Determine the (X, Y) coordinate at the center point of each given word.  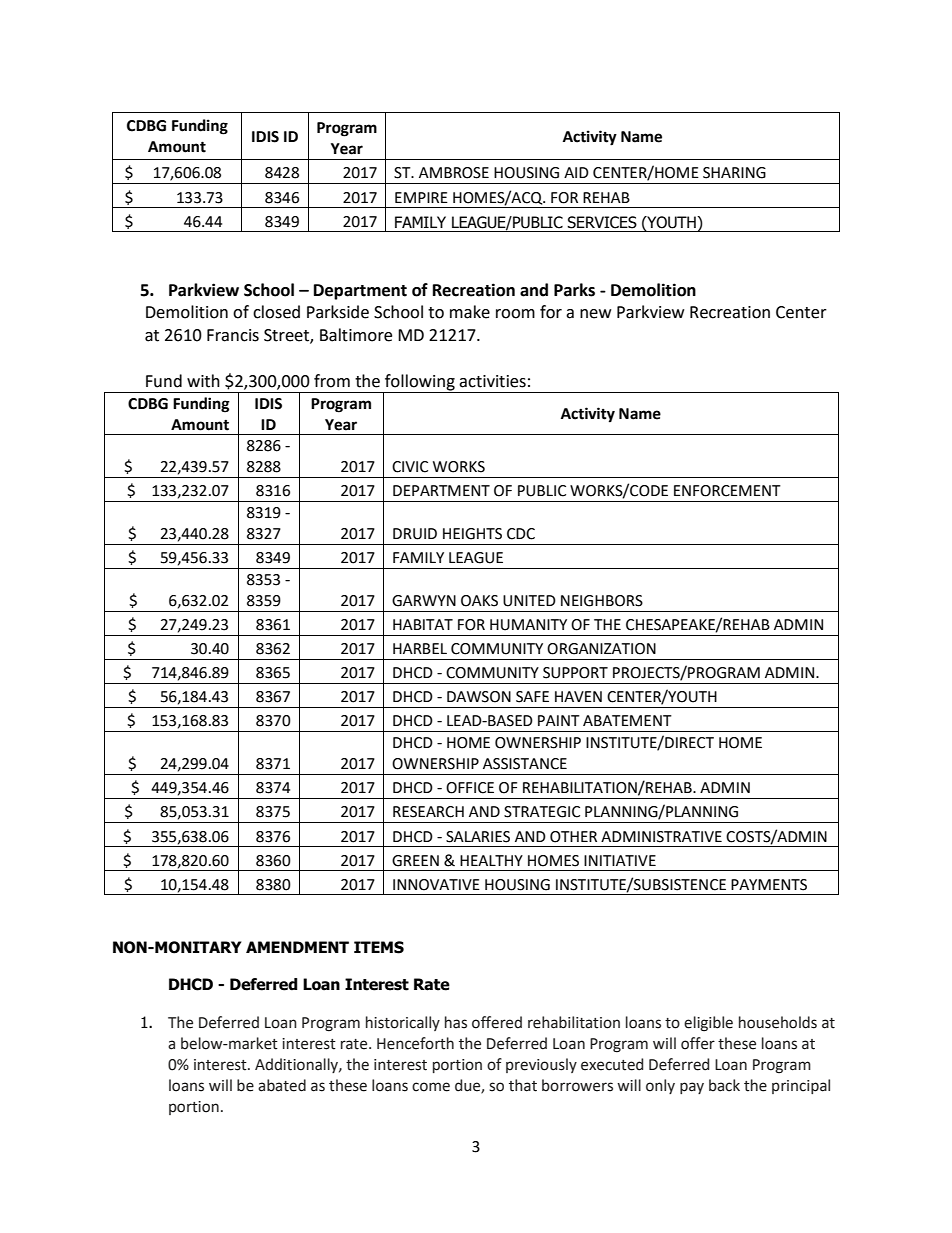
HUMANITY (528, 625)
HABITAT (423, 624)
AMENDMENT (297, 947)
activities (492, 381)
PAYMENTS (769, 885)
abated (282, 1085)
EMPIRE (421, 197)
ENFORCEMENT (727, 491)
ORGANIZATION (601, 649)
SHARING (734, 173)
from (332, 381)
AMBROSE (454, 173)
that (523, 1085)
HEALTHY (491, 860)
